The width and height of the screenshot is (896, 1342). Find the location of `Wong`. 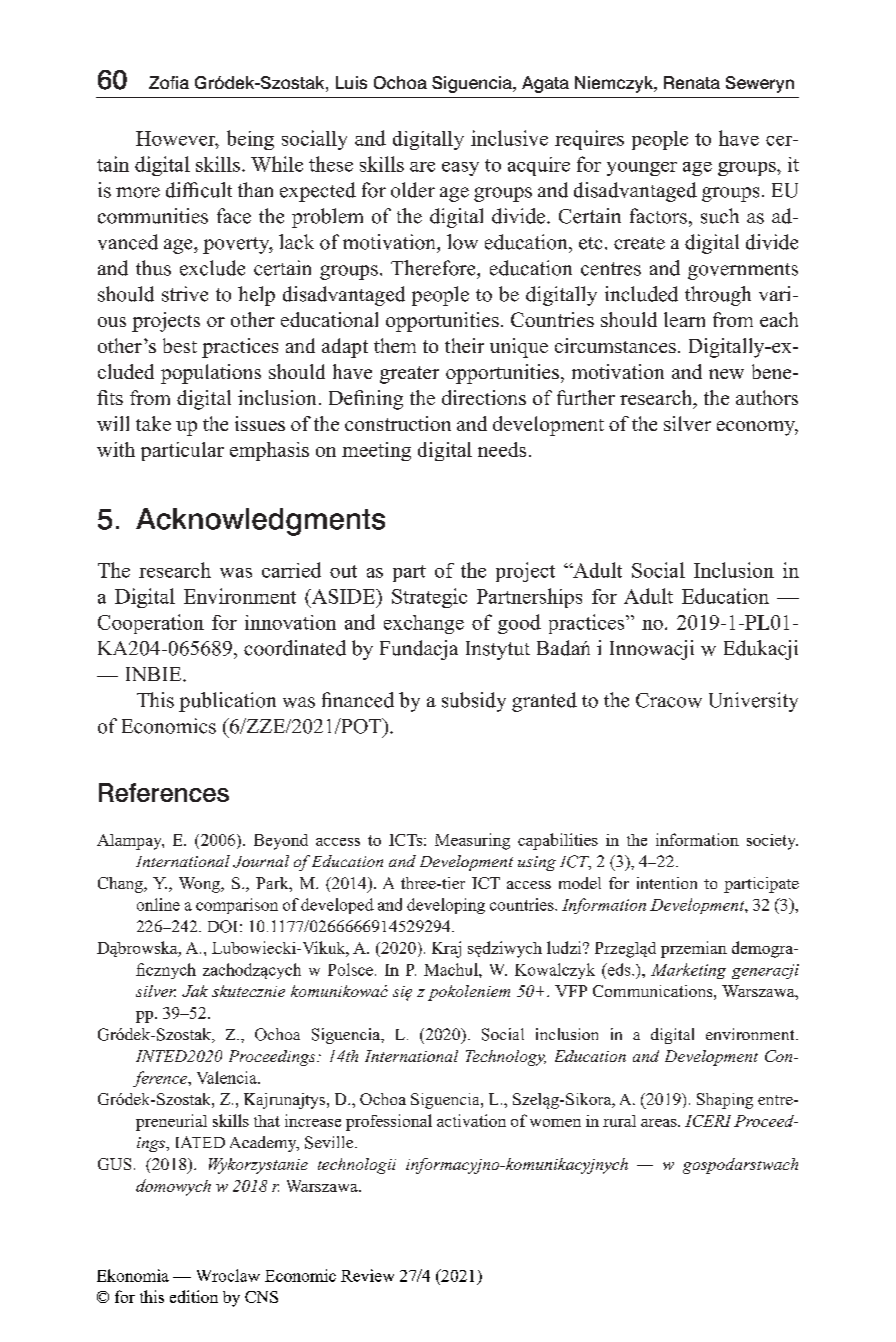

Wong is located at coordinates (201, 885).
